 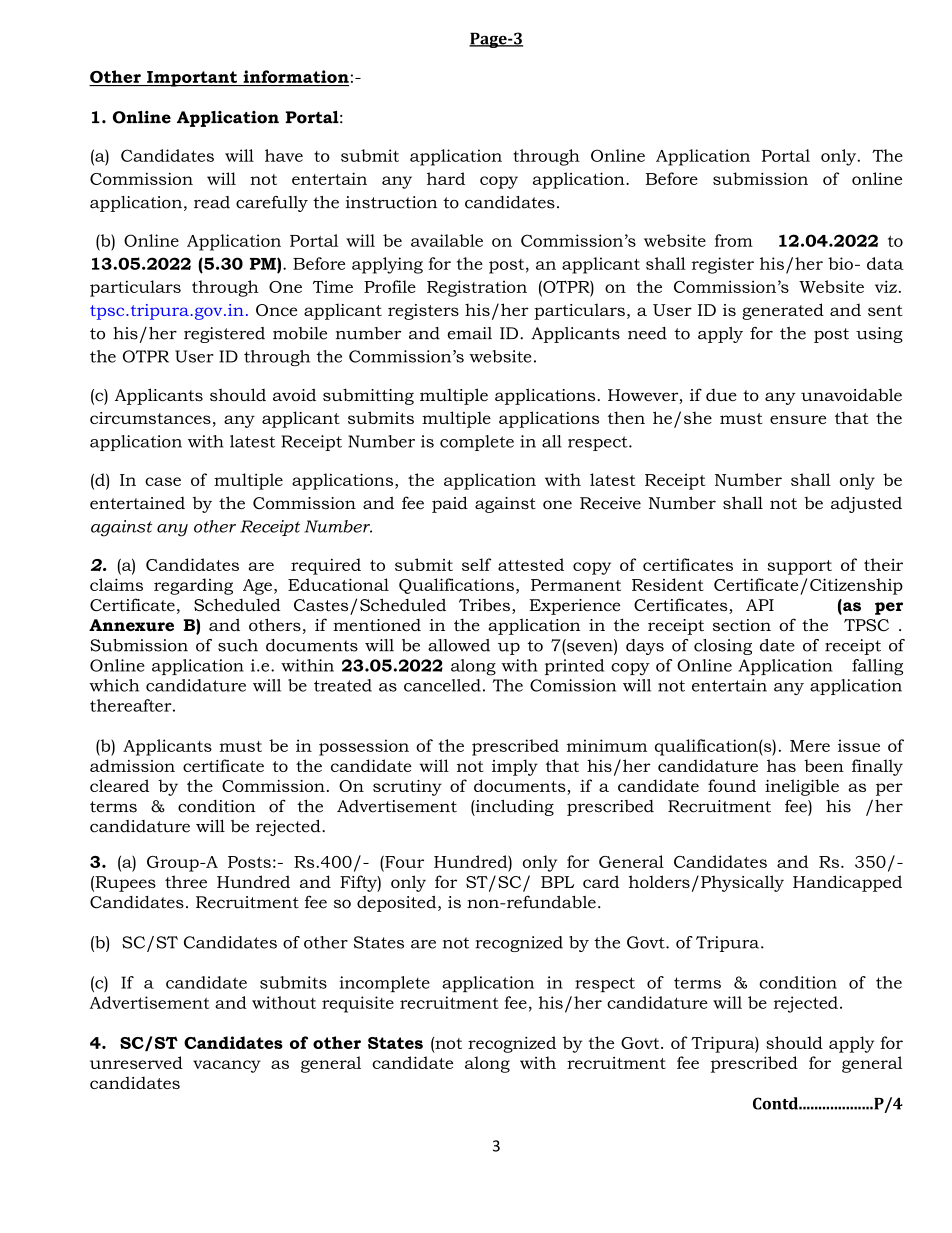 I want to click on imply, so click(x=515, y=767).
